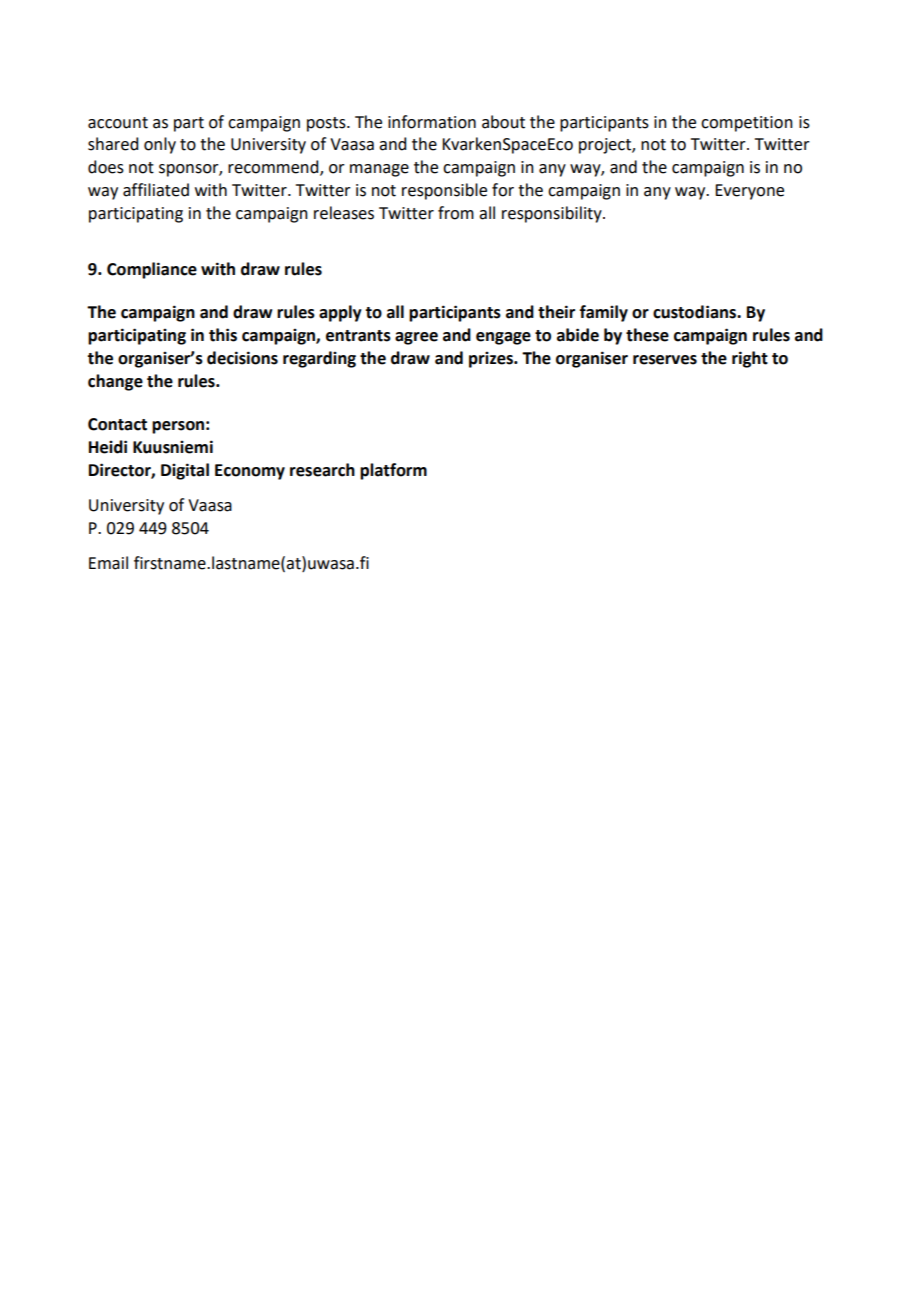 This page has width=924, height=1308. I want to click on platform, so click(393, 471).
